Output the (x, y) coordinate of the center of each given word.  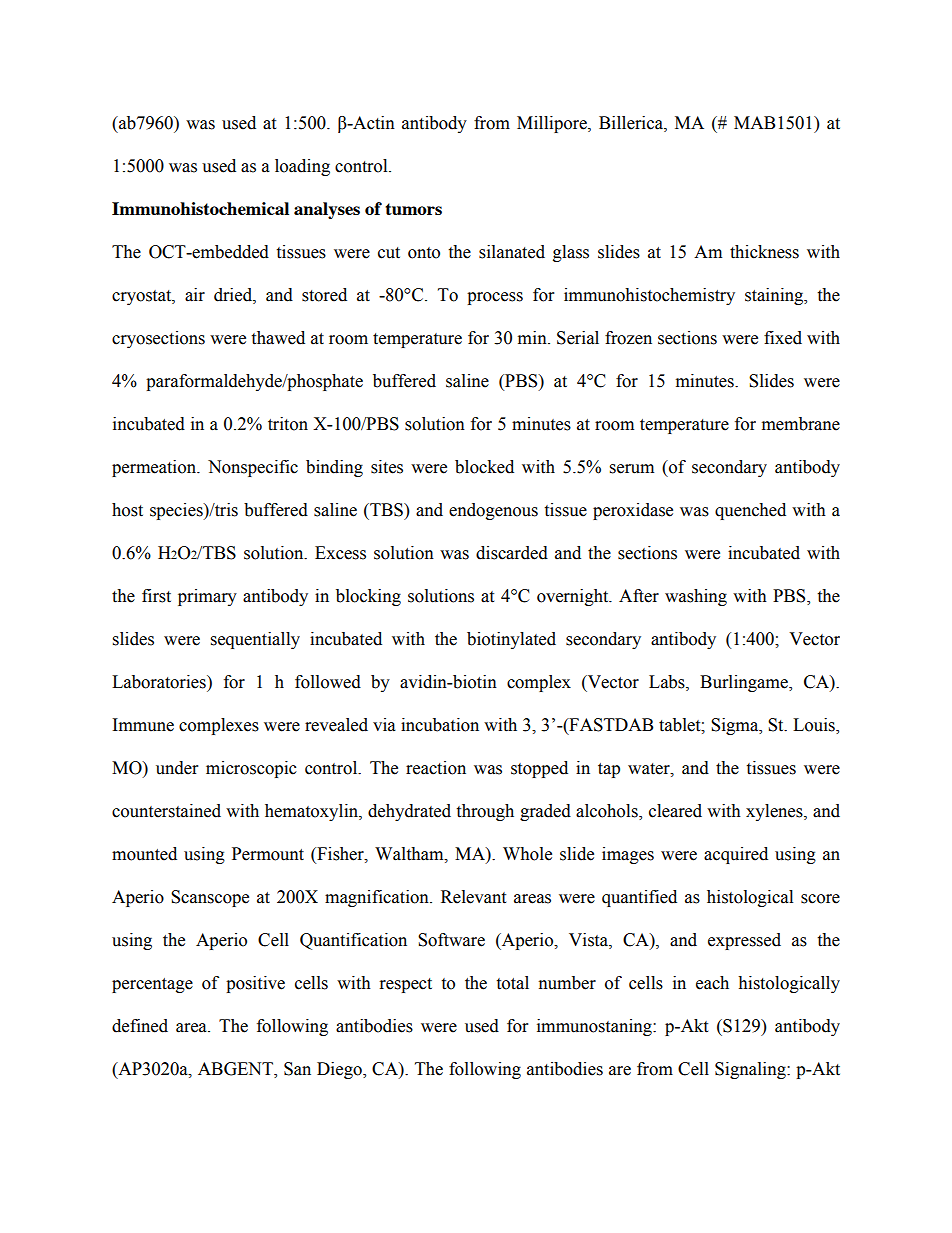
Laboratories (160, 682)
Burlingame (745, 683)
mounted (144, 854)
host (127, 510)
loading (302, 167)
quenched (750, 511)
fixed (783, 338)
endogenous (493, 511)
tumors (413, 209)
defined (140, 1026)
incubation (440, 725)
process (495, 298)
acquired (736, 855)
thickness (764, 252)
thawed (278, 338)
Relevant (473, 897)
